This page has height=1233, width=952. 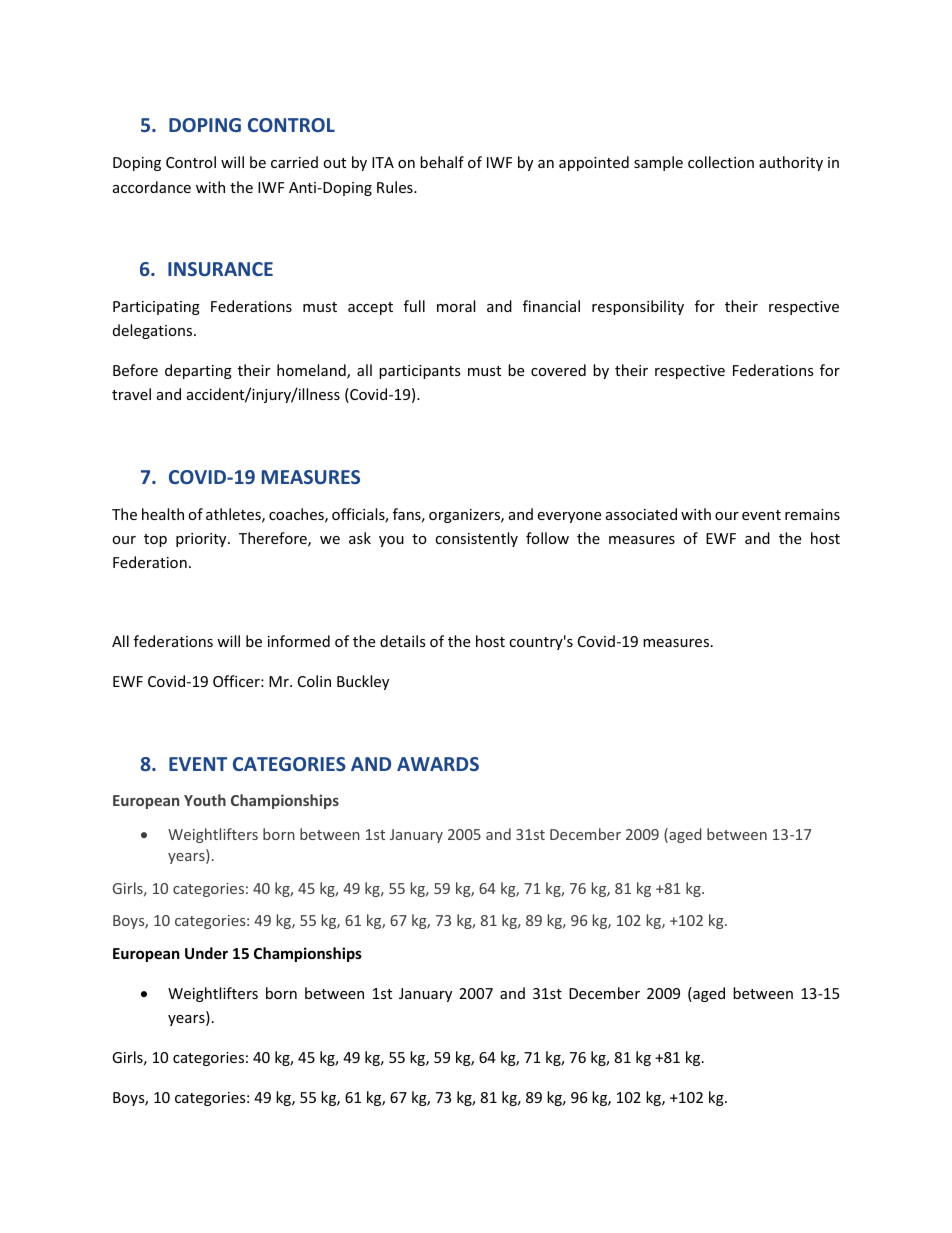 What do you see at coordinates (721, 162) in the page?
I see `collection` at bounding box center [721, 162].
